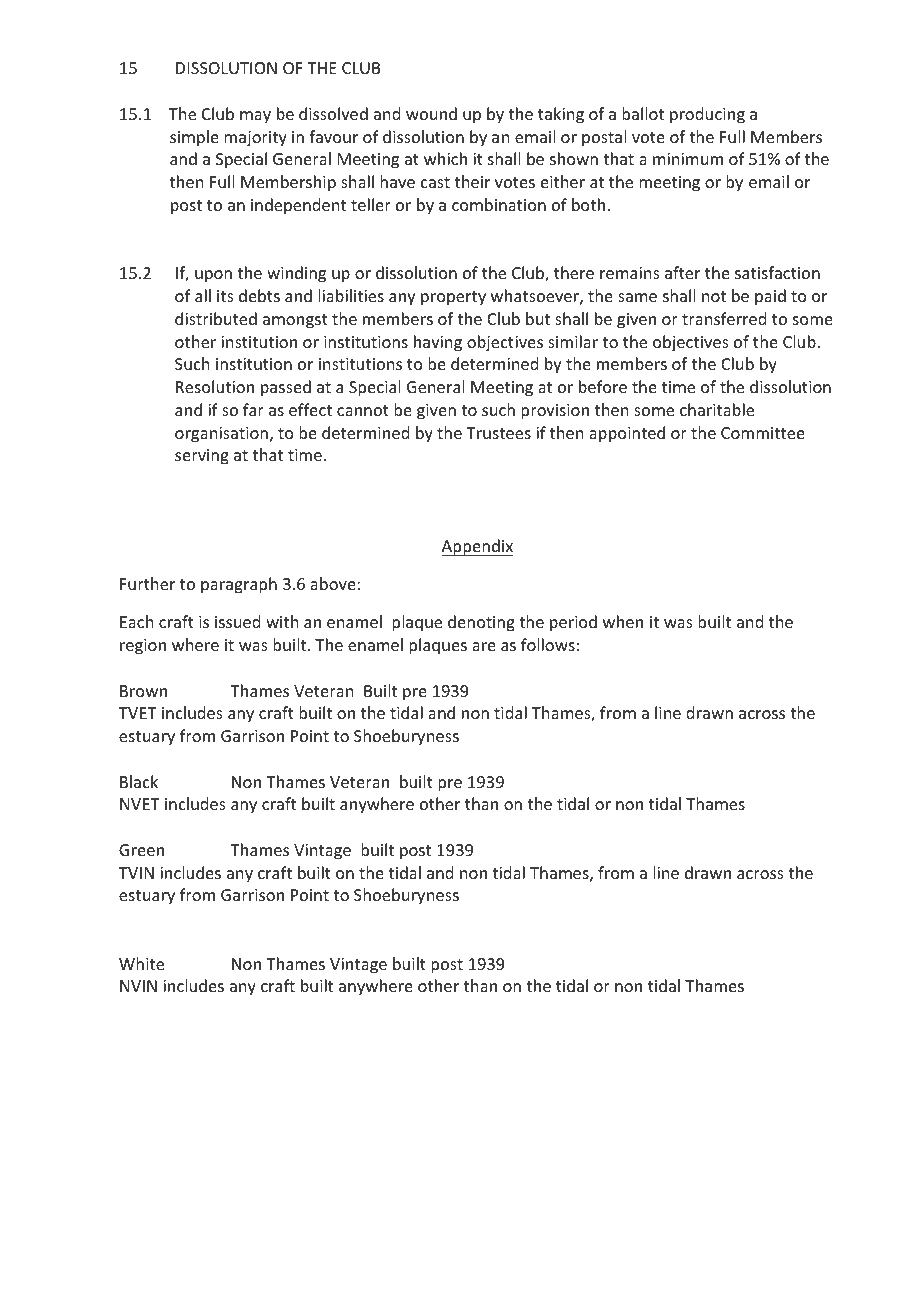 Image resolution: width=924 pixels, height=1308 pixels. Describe the element at coordinates (194, 138) in the page. I see `simple` at that location.
